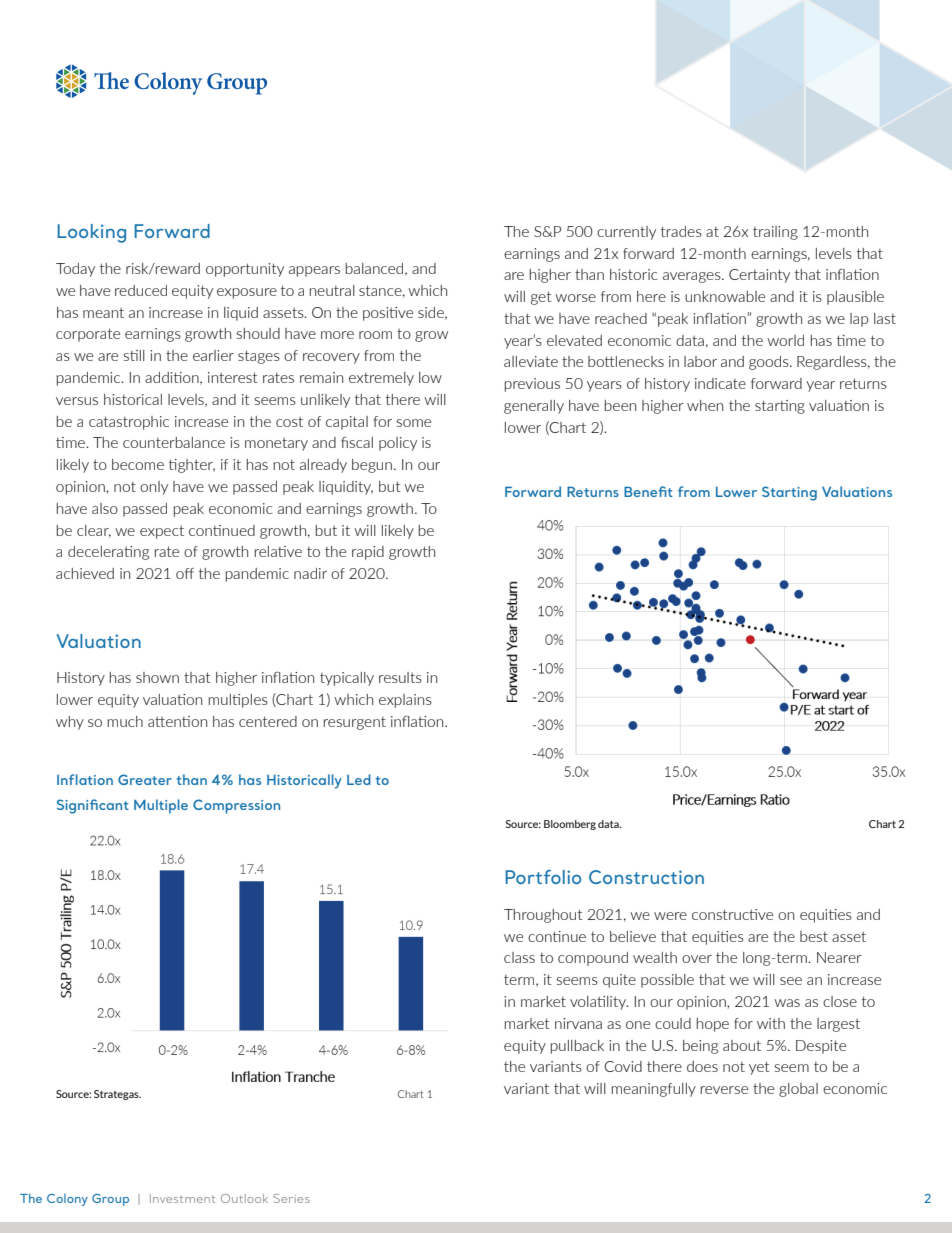  What do you see at coordinates (759, 276) in the screenshot?
I see `Certainty` at bounding box center [759, 276].
